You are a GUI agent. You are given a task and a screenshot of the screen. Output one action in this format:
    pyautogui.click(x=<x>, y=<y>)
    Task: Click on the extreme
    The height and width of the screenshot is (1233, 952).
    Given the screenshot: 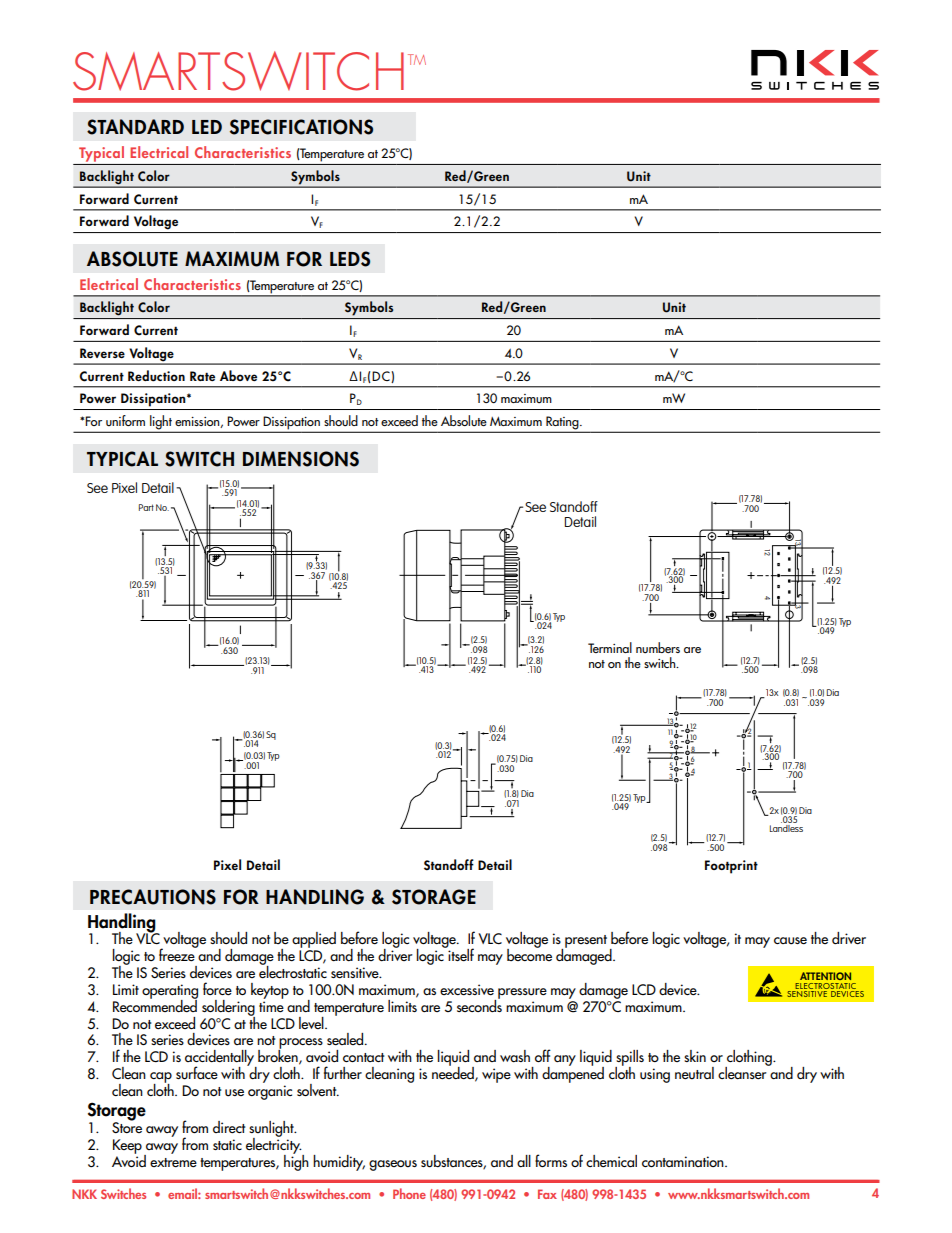 What is the action you would take?
    pyautogui.click(x=173, y=1163)
